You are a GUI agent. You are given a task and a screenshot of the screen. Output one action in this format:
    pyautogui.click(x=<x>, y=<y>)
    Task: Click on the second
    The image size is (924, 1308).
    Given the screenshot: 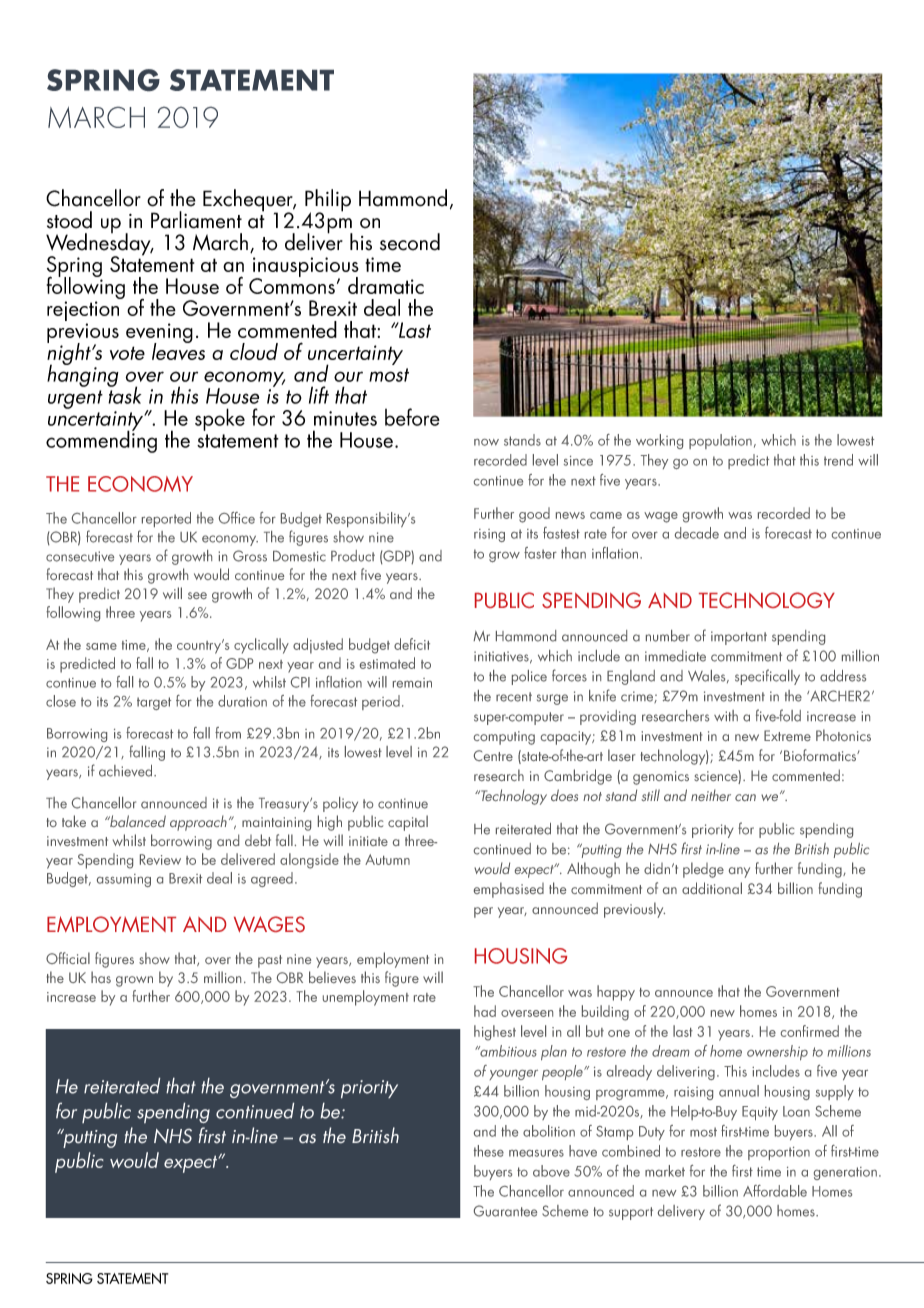 What is the action you would take?
    pyautogui.click(x=410, y=242)
